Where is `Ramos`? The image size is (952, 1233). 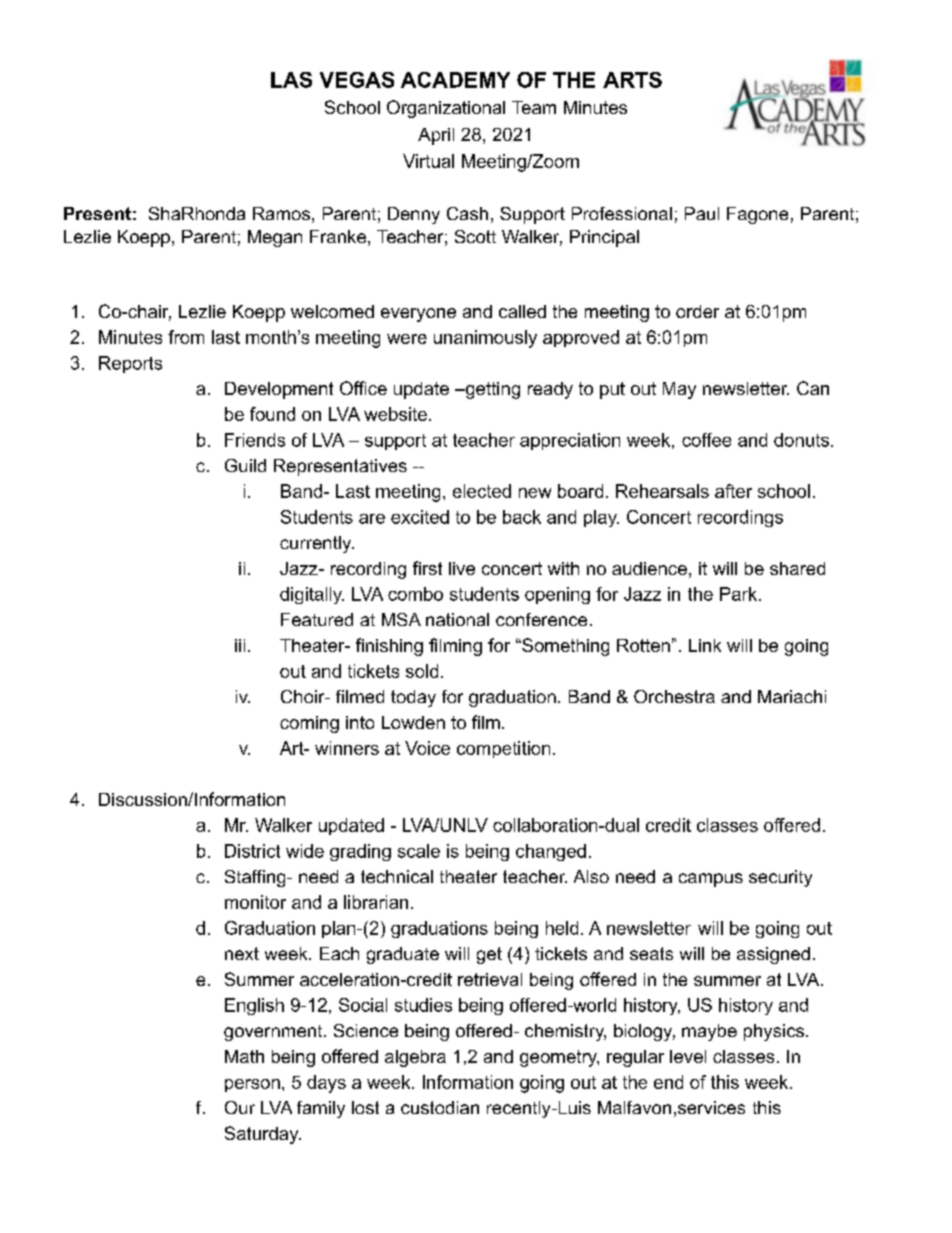 Ramos is located at coordinates (281, 213).
